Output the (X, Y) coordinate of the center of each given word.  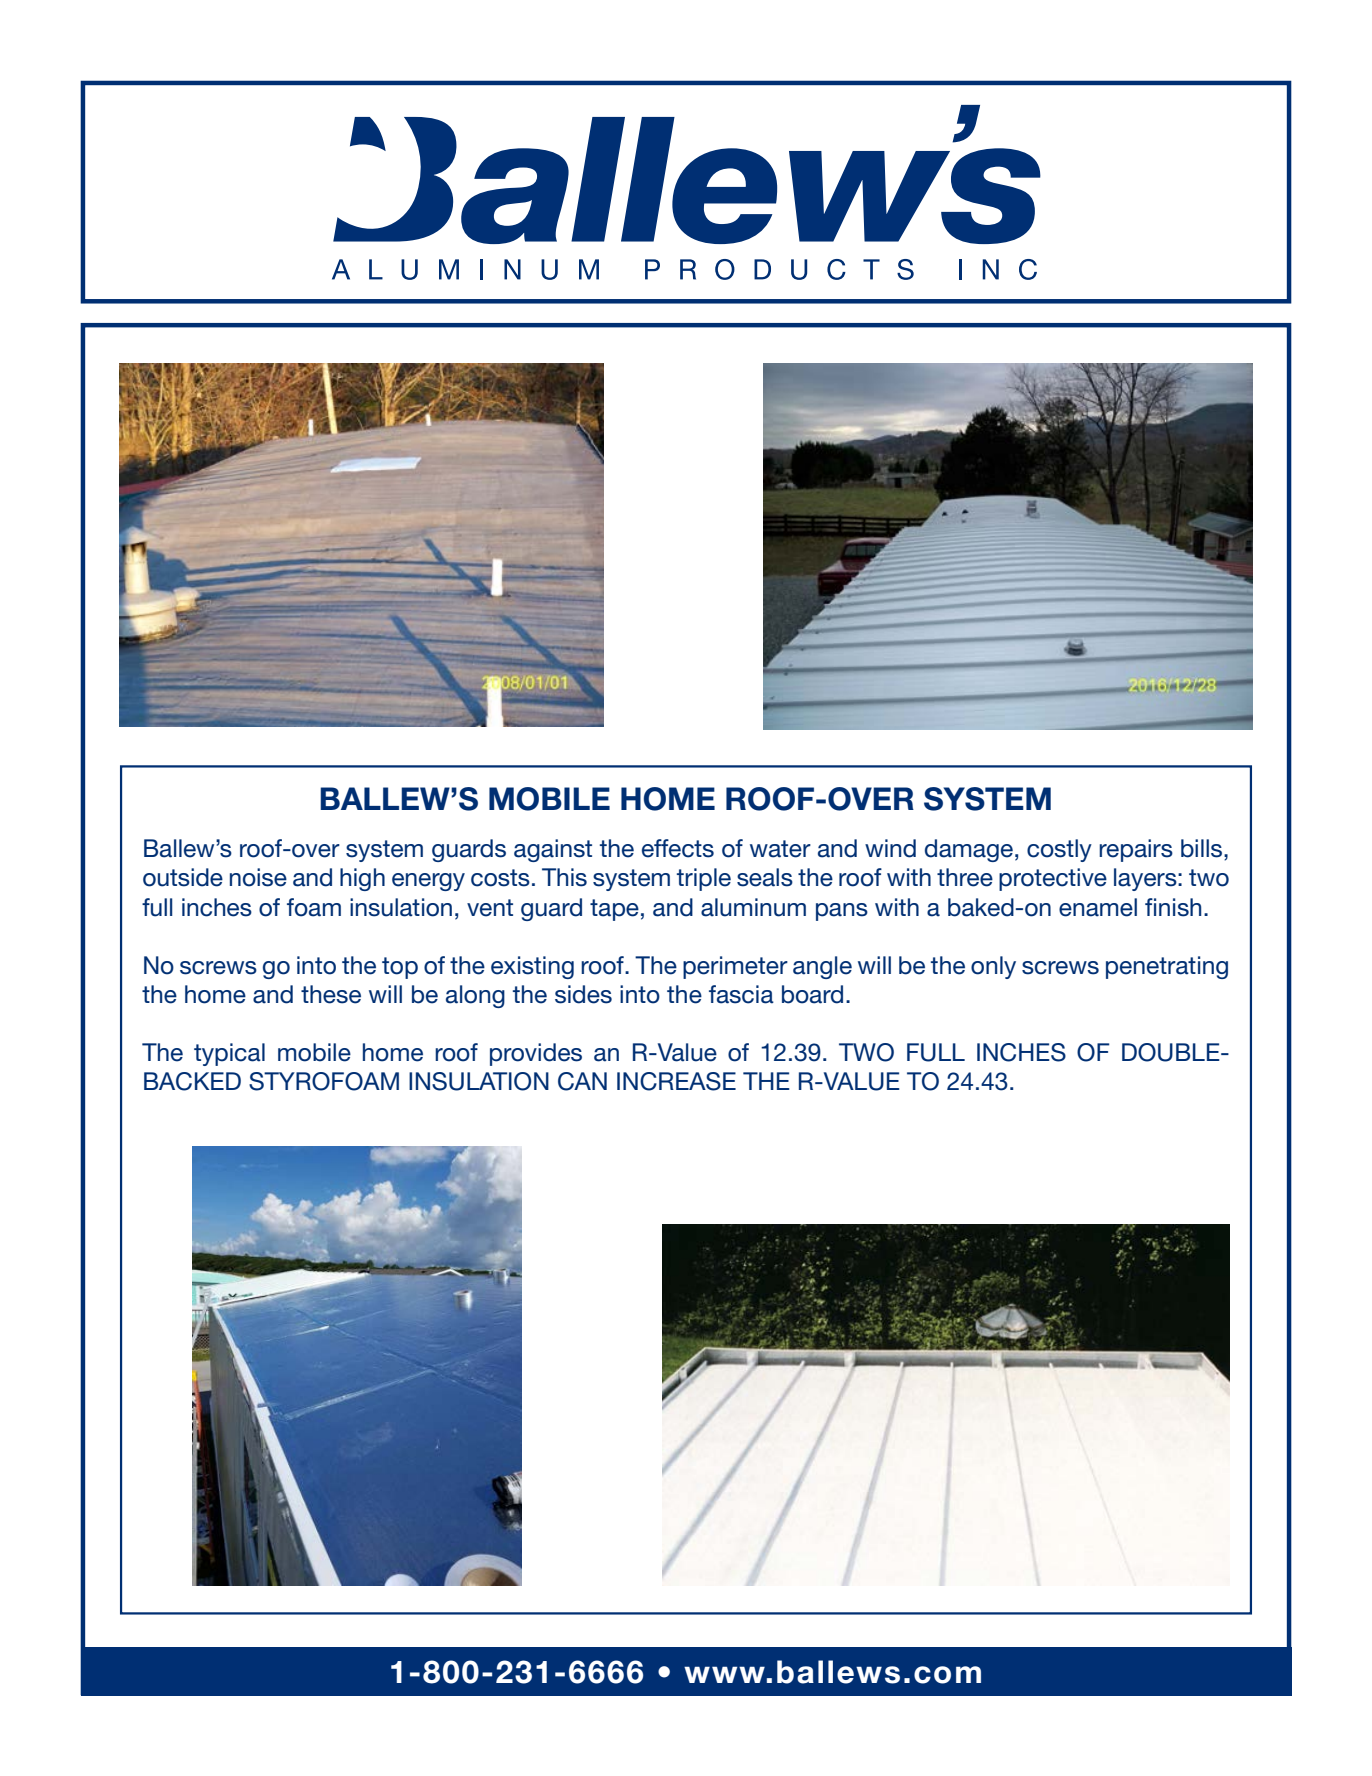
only (993, 967)
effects (678, 848)
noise (258, 877)
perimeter (735, 967)
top (400, 968)
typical (229, 1054)
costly (1059, 850)
